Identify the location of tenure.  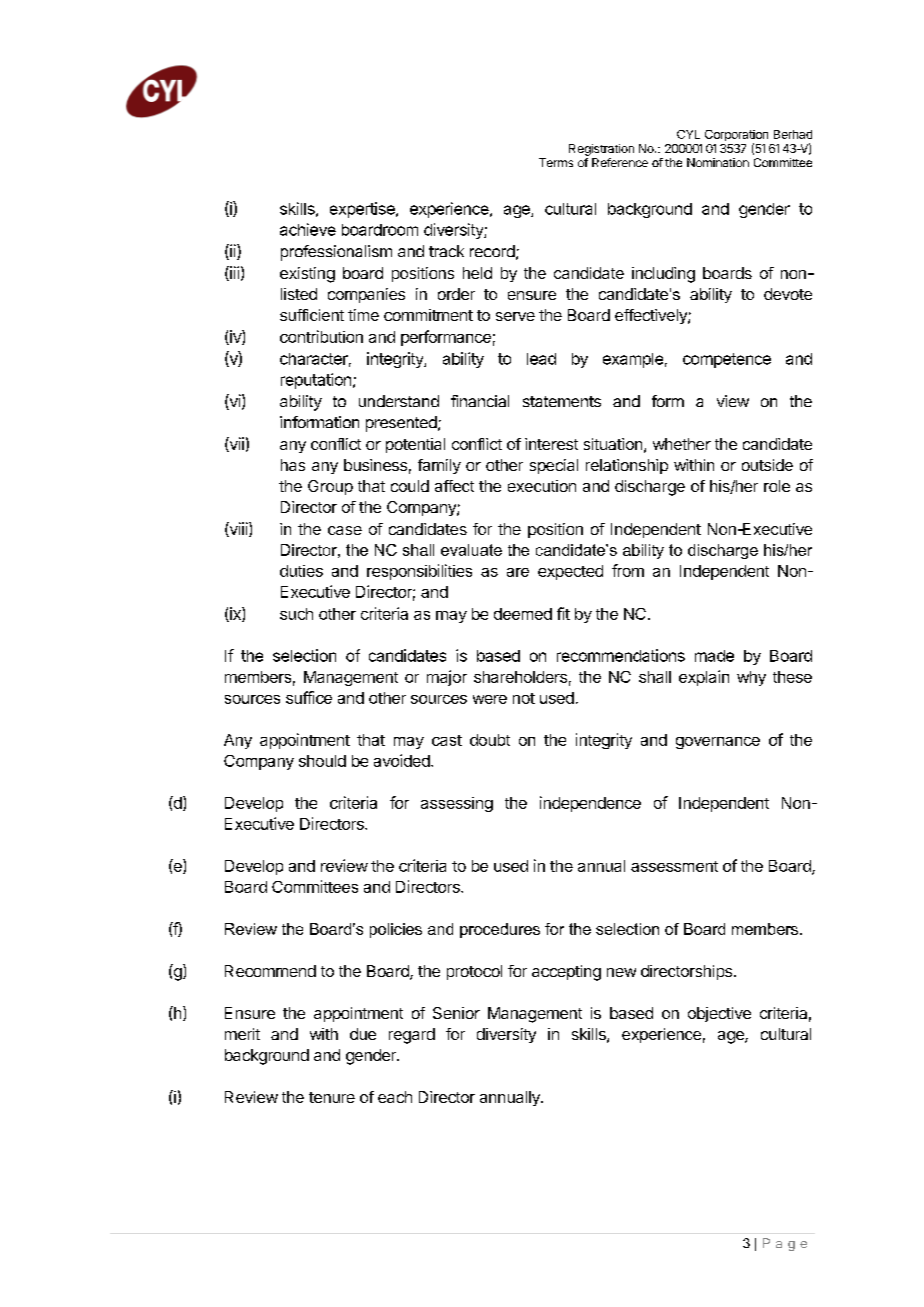
(332, 1097).
